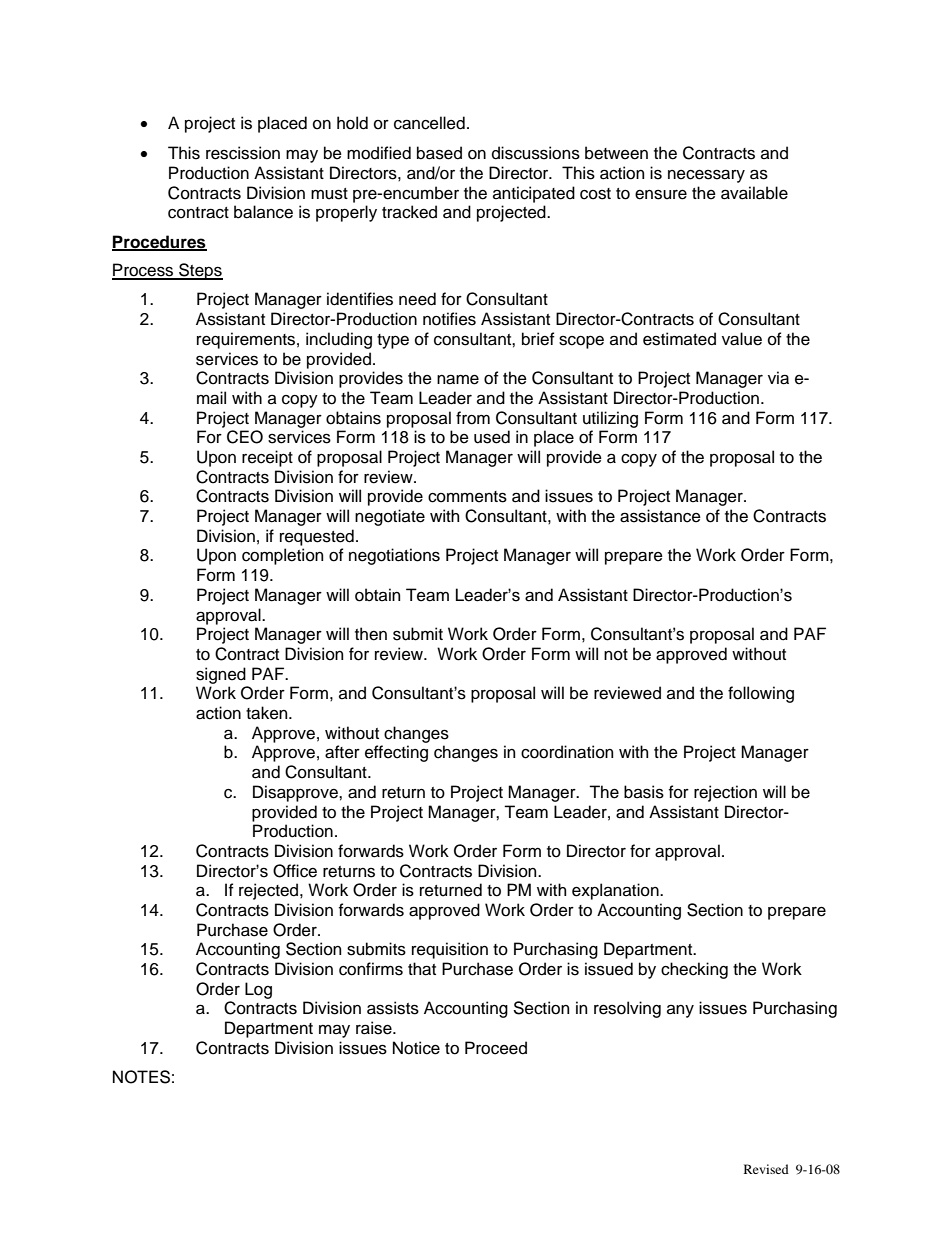 The width and height of the screenshot is (952, 1233). I want to click on explanation, so click(616, 891).
